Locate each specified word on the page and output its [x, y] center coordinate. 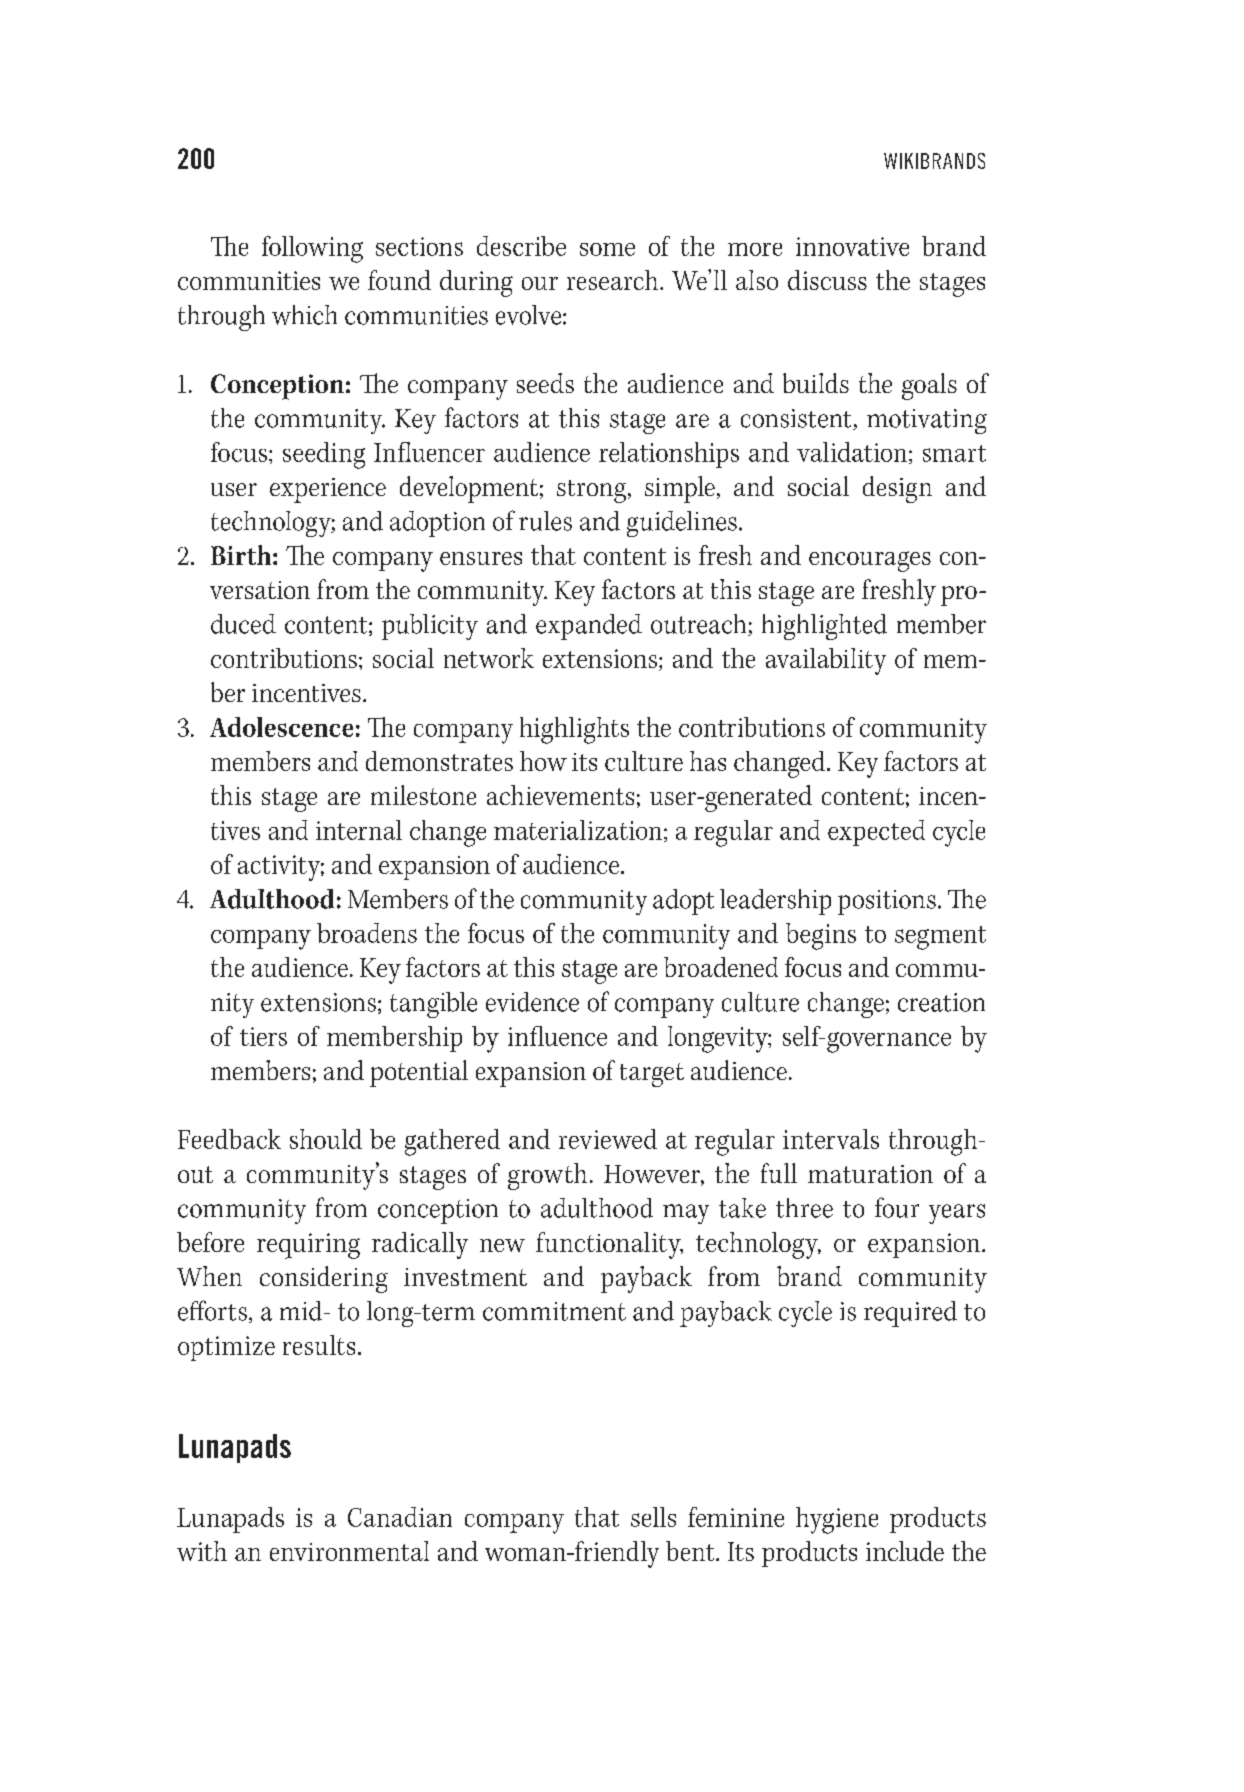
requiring [308, 1246]
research [614, 280]
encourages [870, 561]
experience [328, 490]
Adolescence [281, 727]
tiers [263, 1036]
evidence [532, 1002]
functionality [609, 1245]
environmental [349, 1551]
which [304, 315]
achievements [560, 795]
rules [545, 521]
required [910, 1314]
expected [876, 833]
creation [941, 1002]
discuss [827, 280]
